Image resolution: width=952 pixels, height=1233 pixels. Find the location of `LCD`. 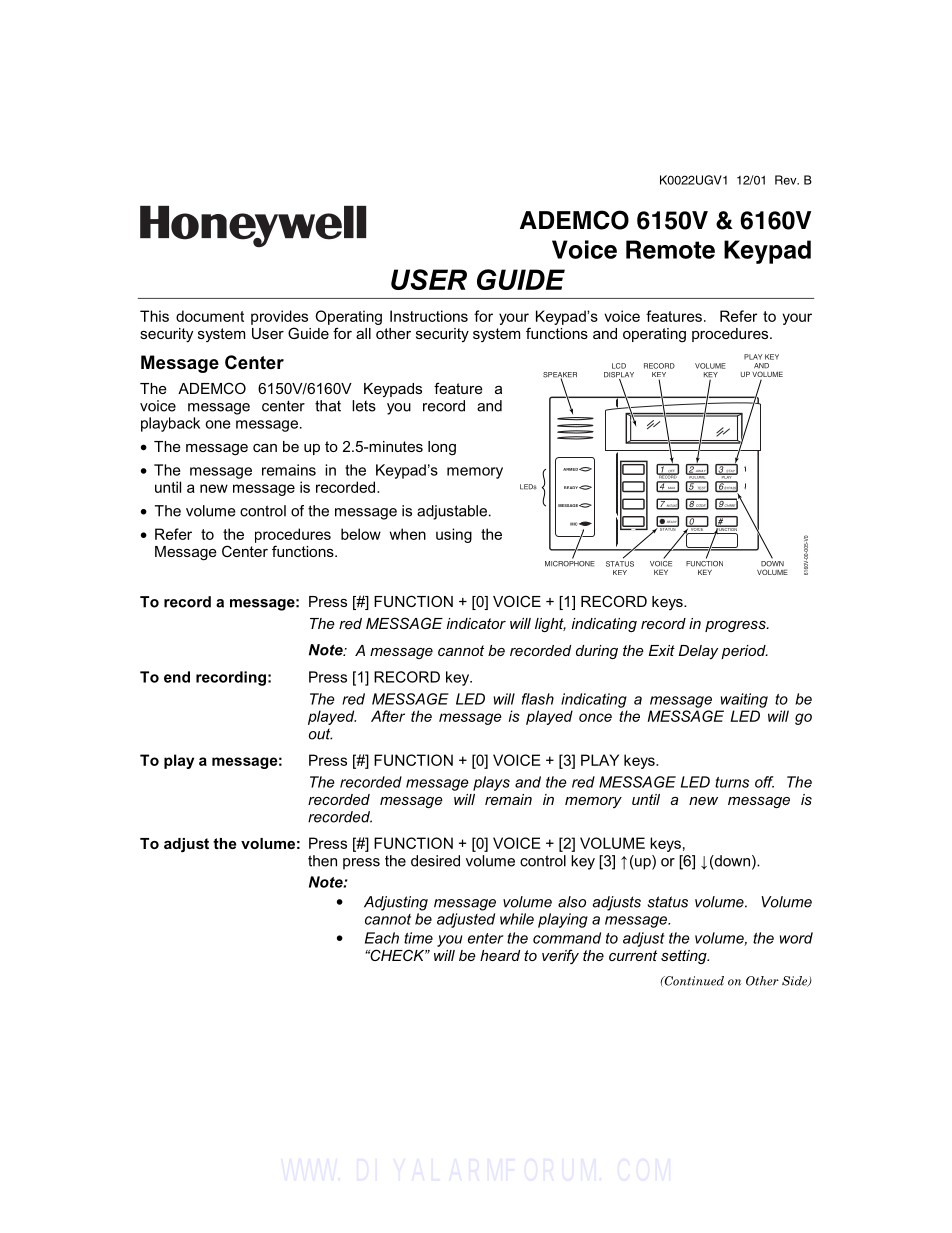

LCD is located at coordinates (619, 366).
